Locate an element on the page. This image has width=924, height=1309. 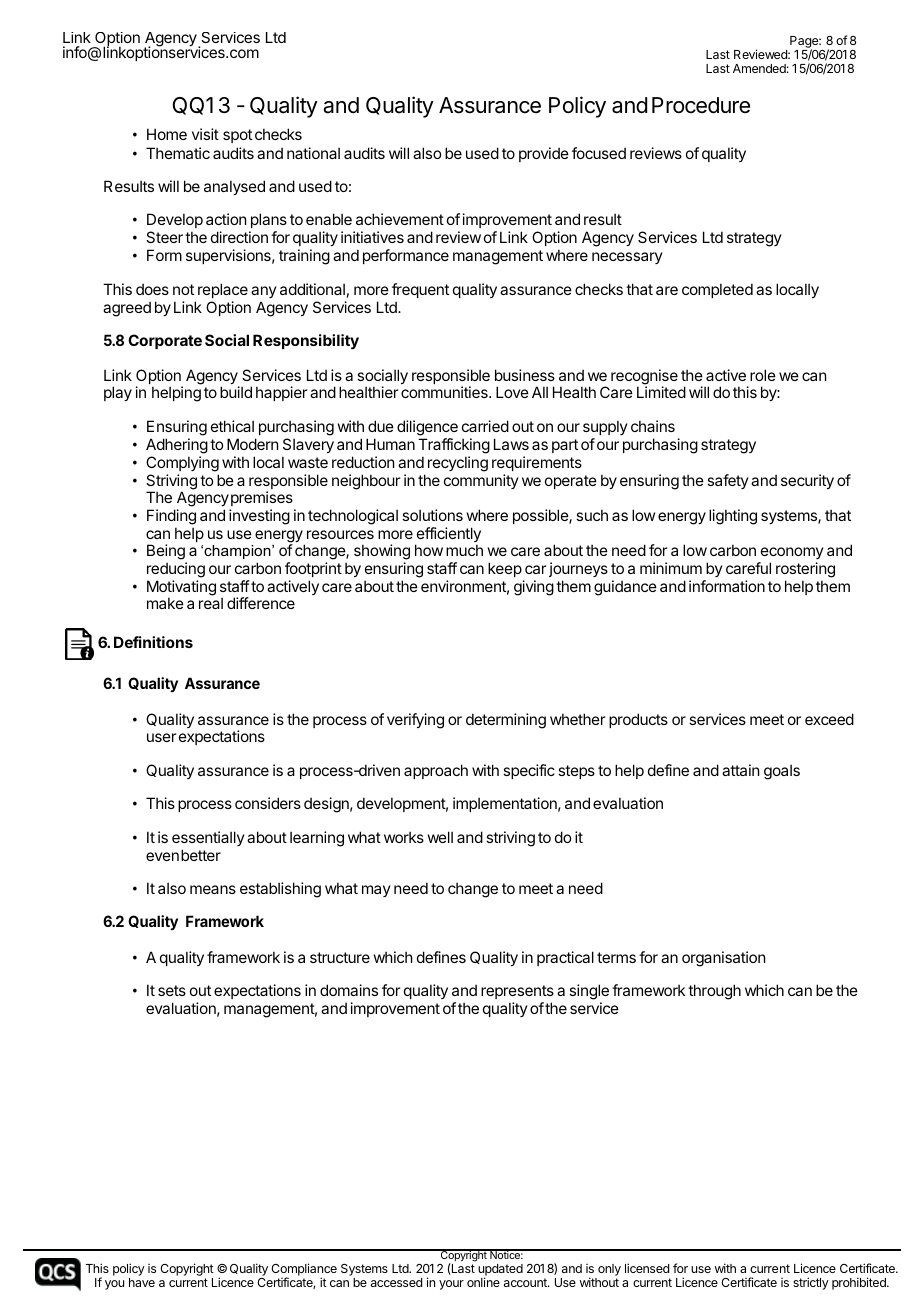
well is located at coordinates (440, 837).
